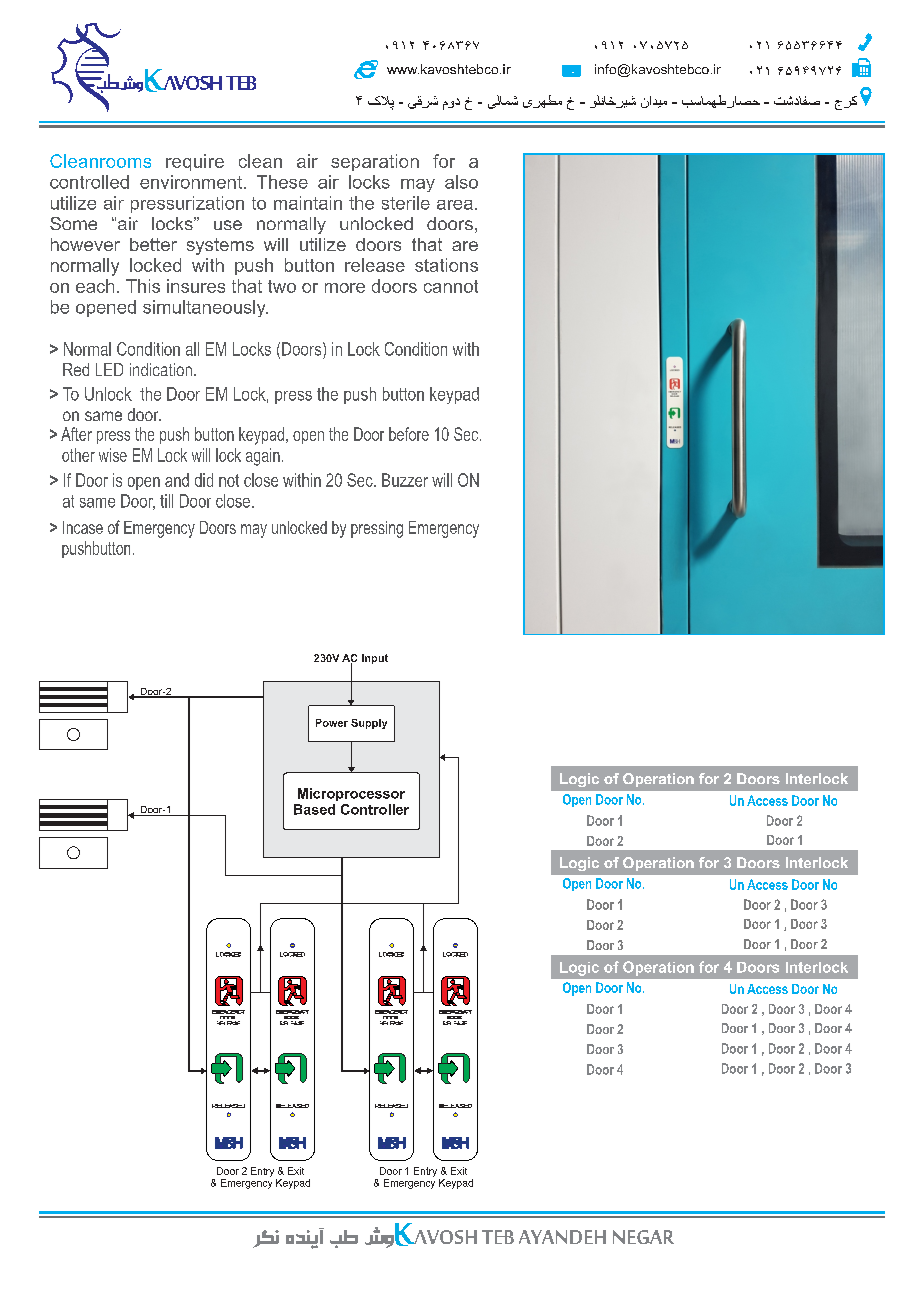 This screenshot has height=1308, width=924. What do you see at coordinates (405, 480) in the screenshot?
I see `Buzzer` at bounding box center [405, 480].
